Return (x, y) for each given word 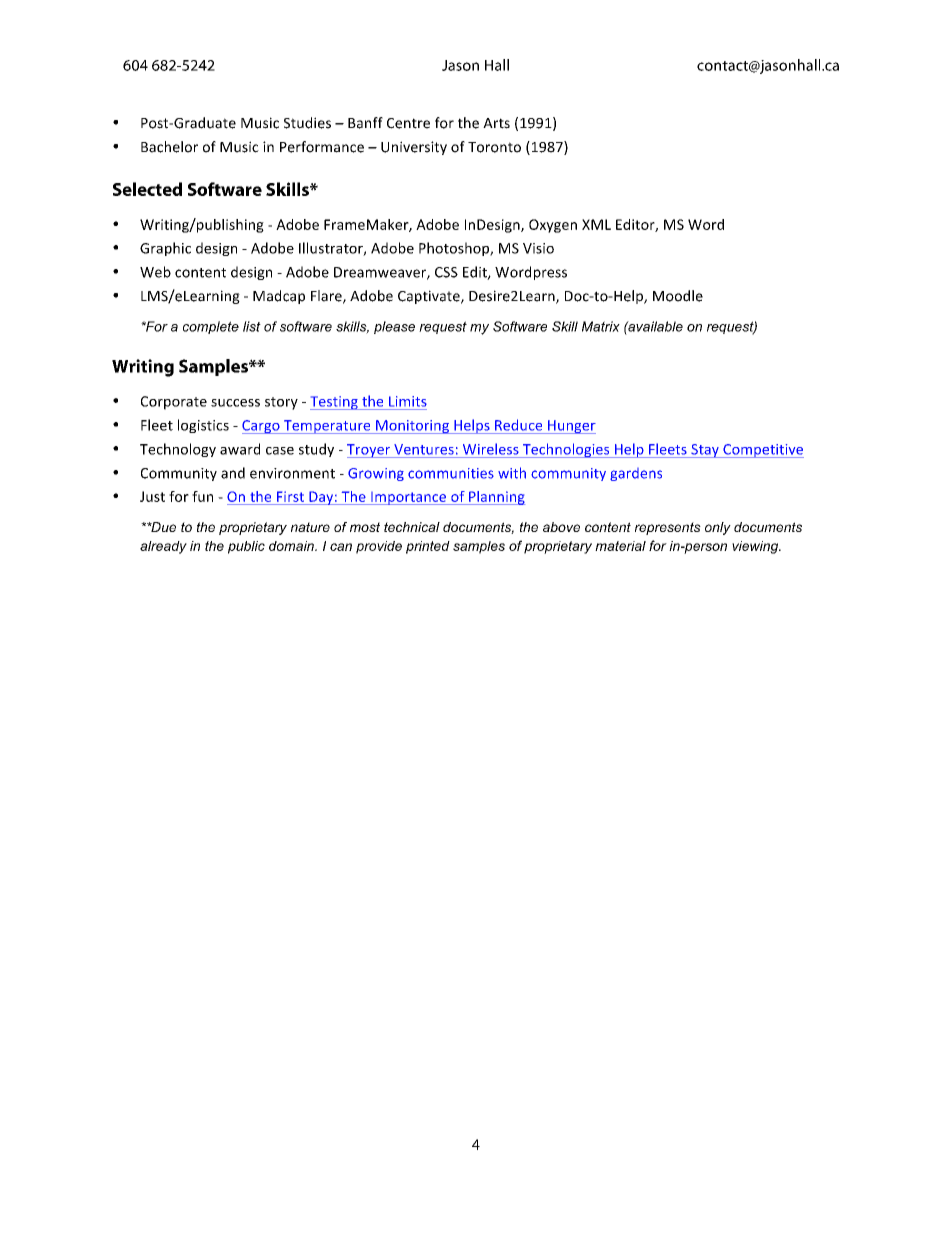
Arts (496, 123)
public (246, 547)
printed (428, 547)
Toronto (494, 147)
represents (668, 528)
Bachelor (169, 147)
